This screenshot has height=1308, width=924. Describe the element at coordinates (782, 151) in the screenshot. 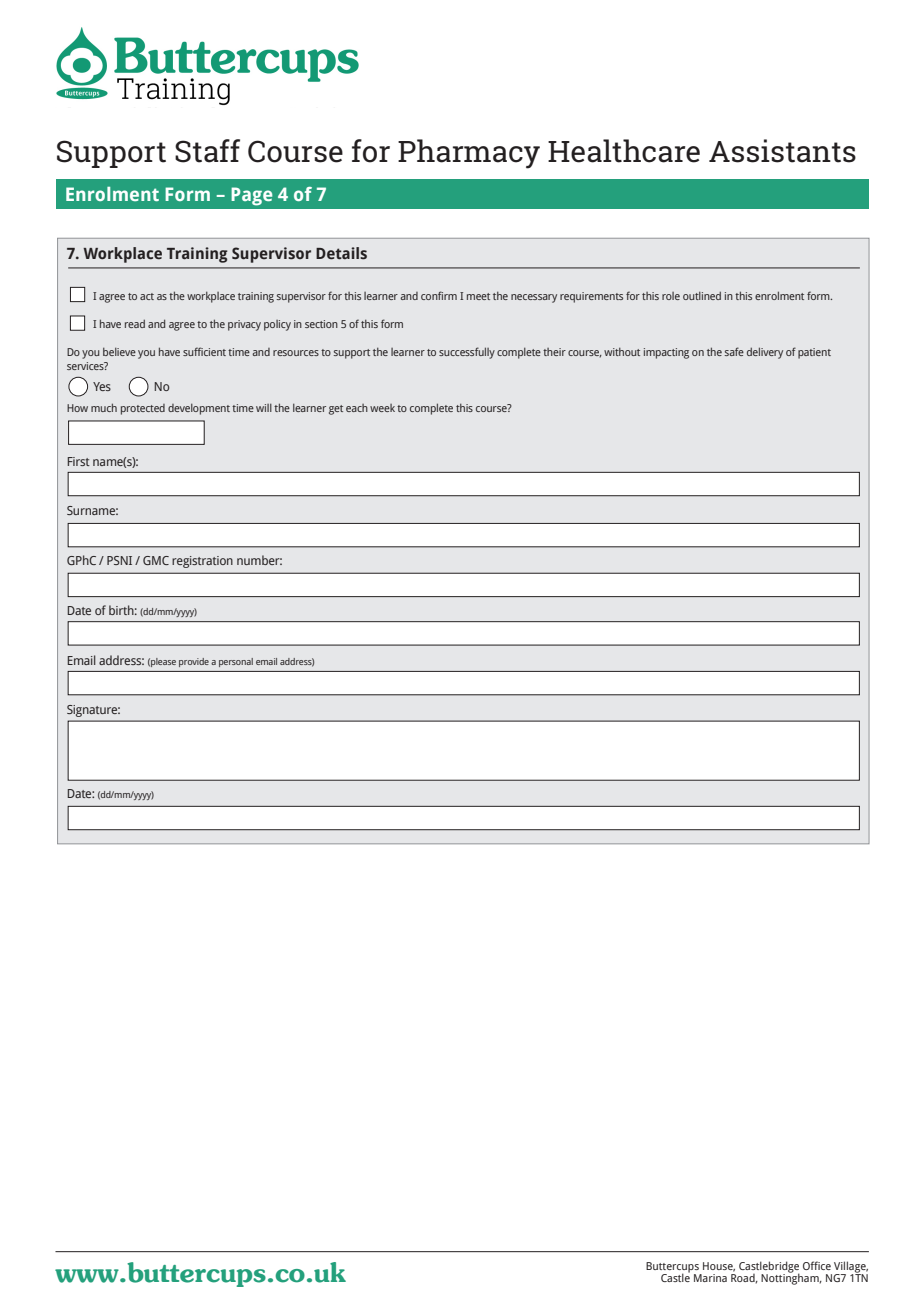

I see `Assistants` at that location.
